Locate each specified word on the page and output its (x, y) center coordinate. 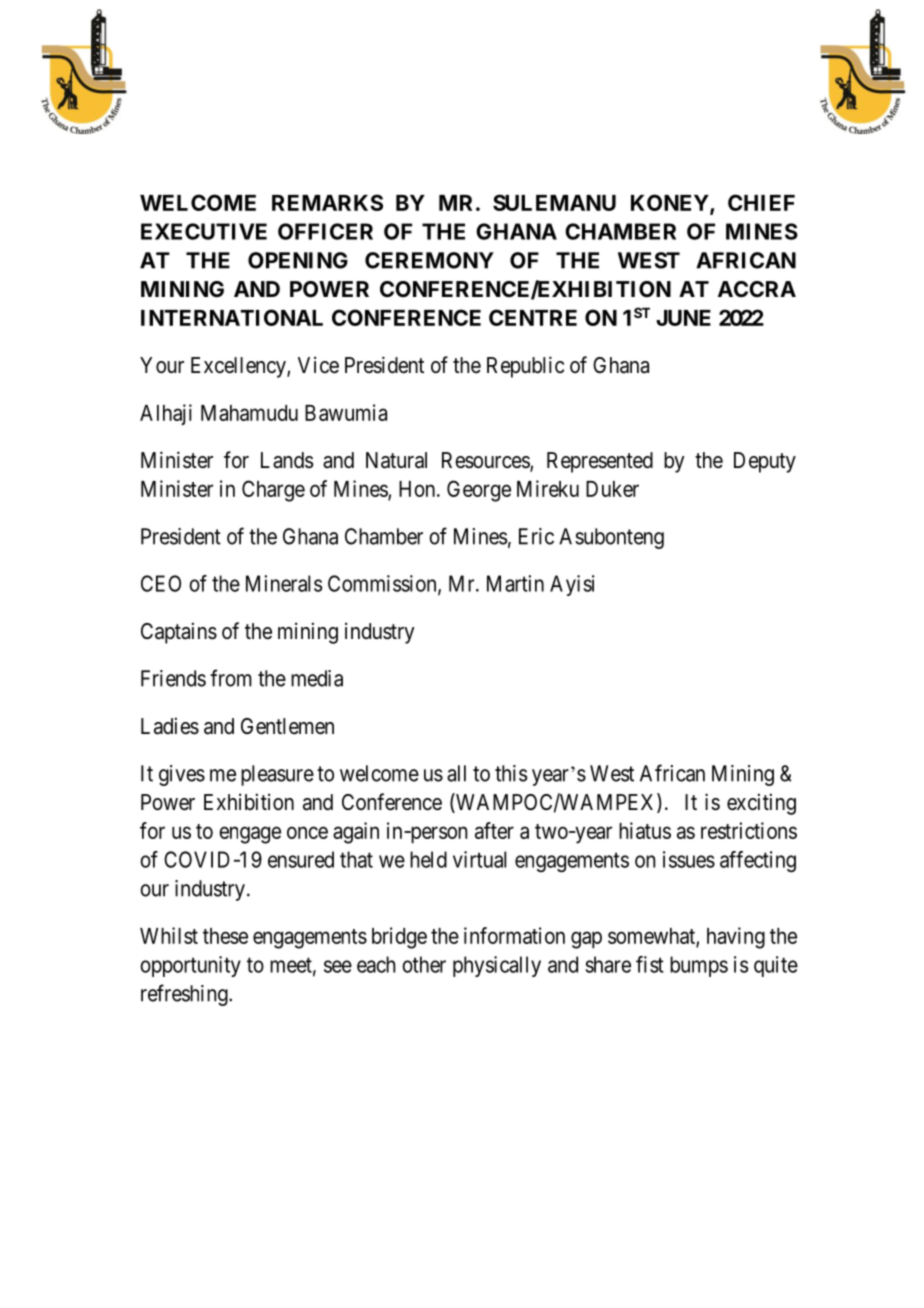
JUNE (683, 318)
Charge (273, 491)
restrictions (749, 830)
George (479, 491)
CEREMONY (429, 260)
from (231, 678)
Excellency (239, 367)
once (307, 832)
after (494, 830)
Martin (515, 583)
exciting (761, 804)
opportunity (190, 966)
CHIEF (761, 202)
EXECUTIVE (204, 231)
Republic (525, 367)
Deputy (765, 462)
